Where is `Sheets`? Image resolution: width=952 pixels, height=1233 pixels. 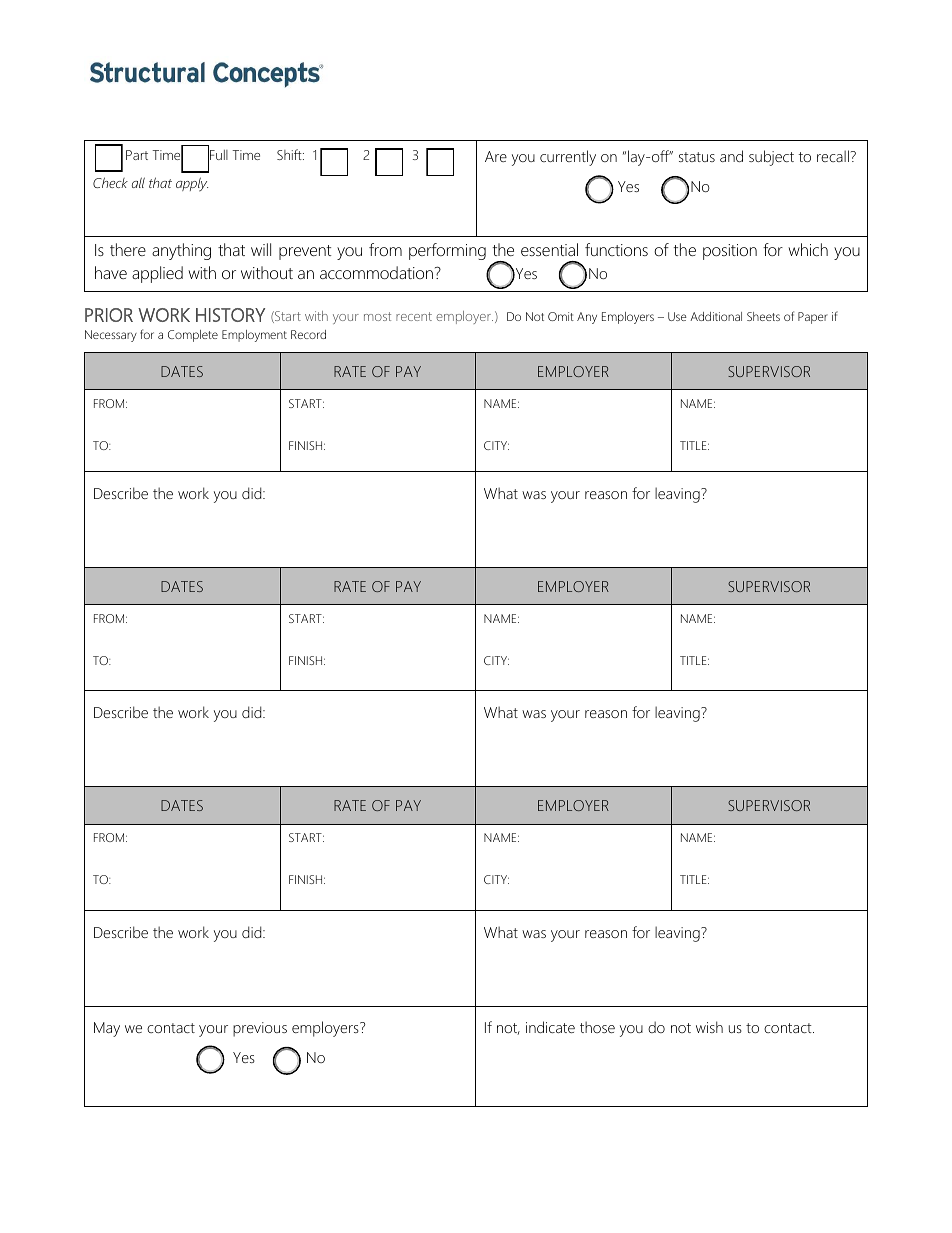
Sheets is located at coordinates (763, 316).
